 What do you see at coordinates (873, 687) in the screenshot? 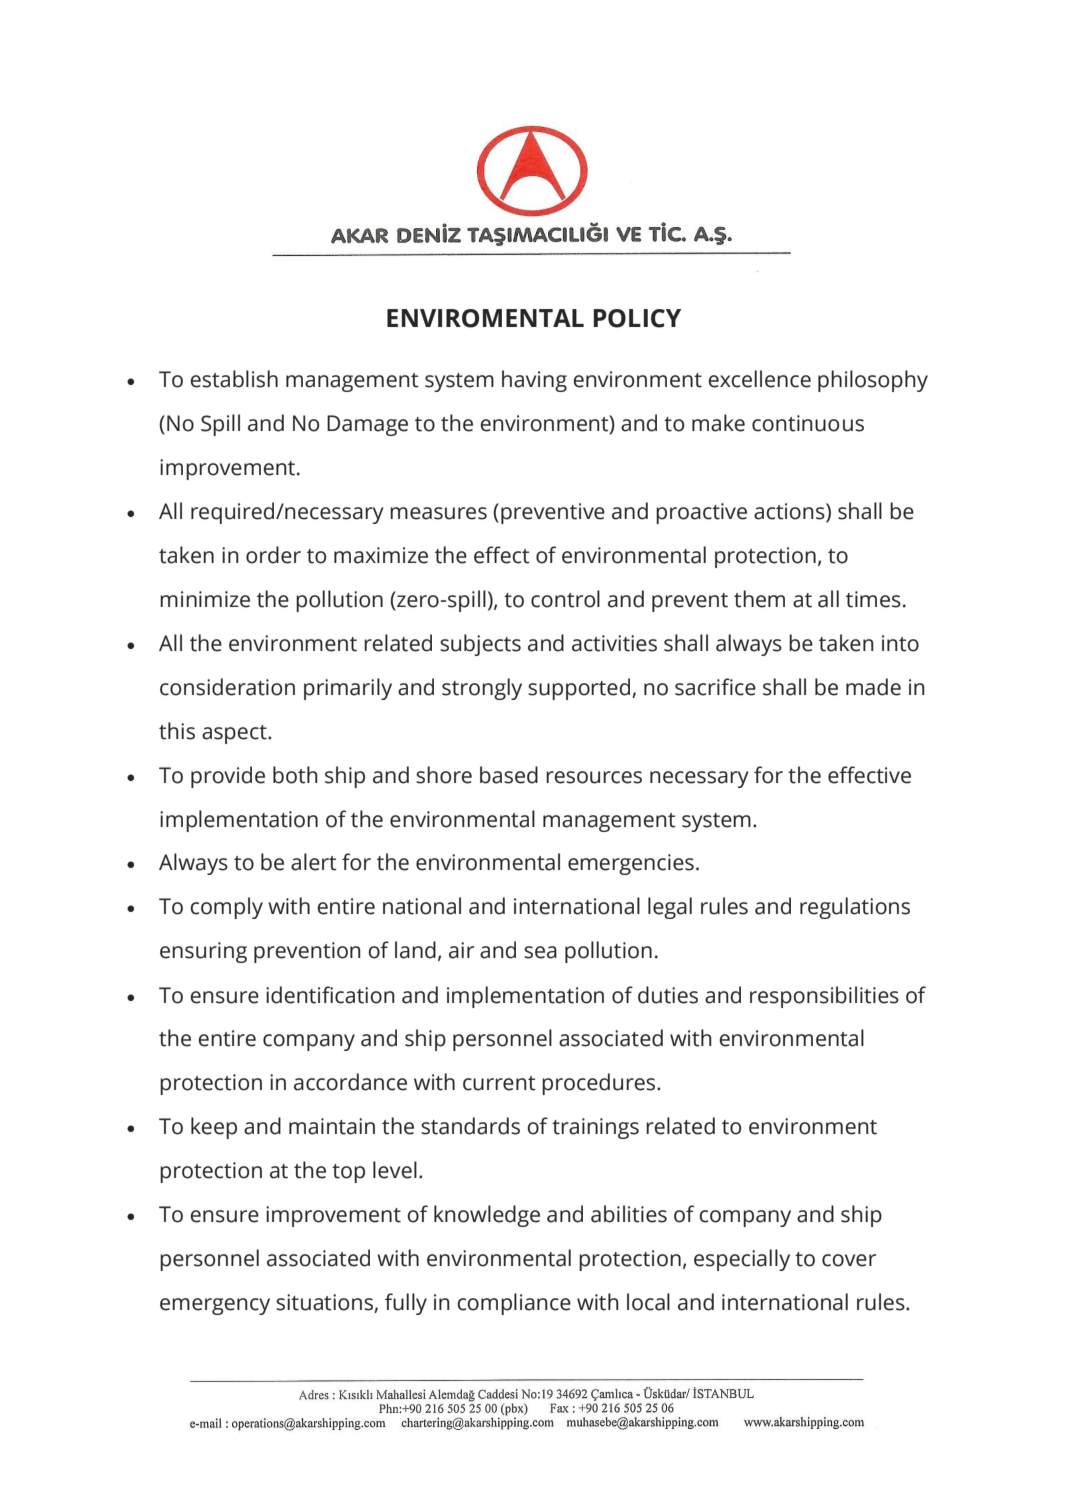
I see `made` at bounding box center [873, 687].
